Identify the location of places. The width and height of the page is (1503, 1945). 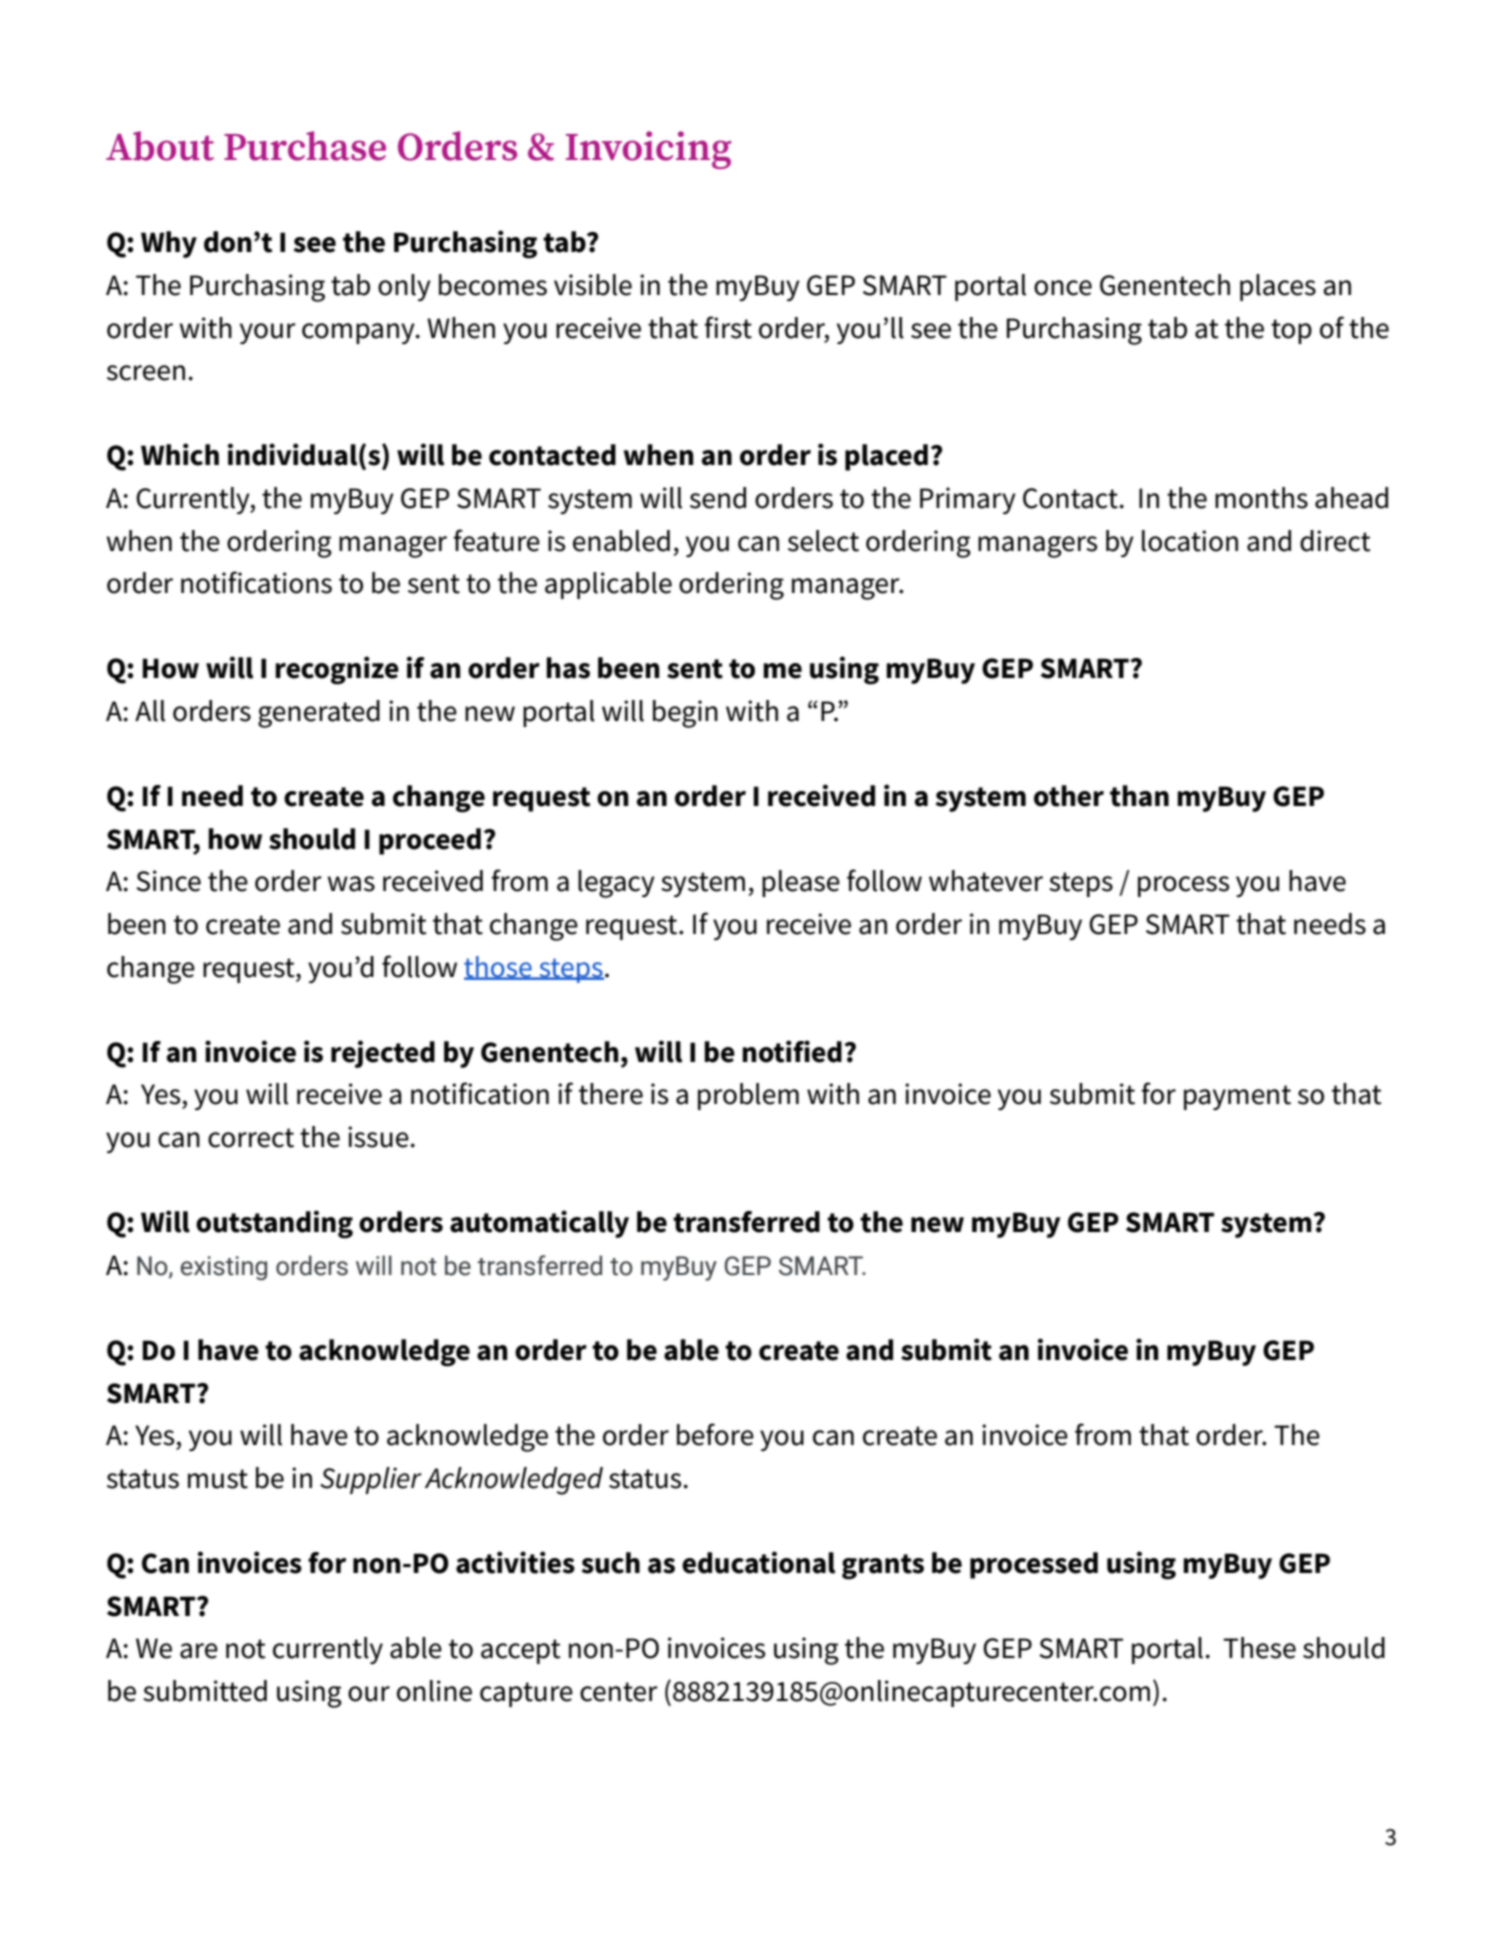
(1278, 287).
